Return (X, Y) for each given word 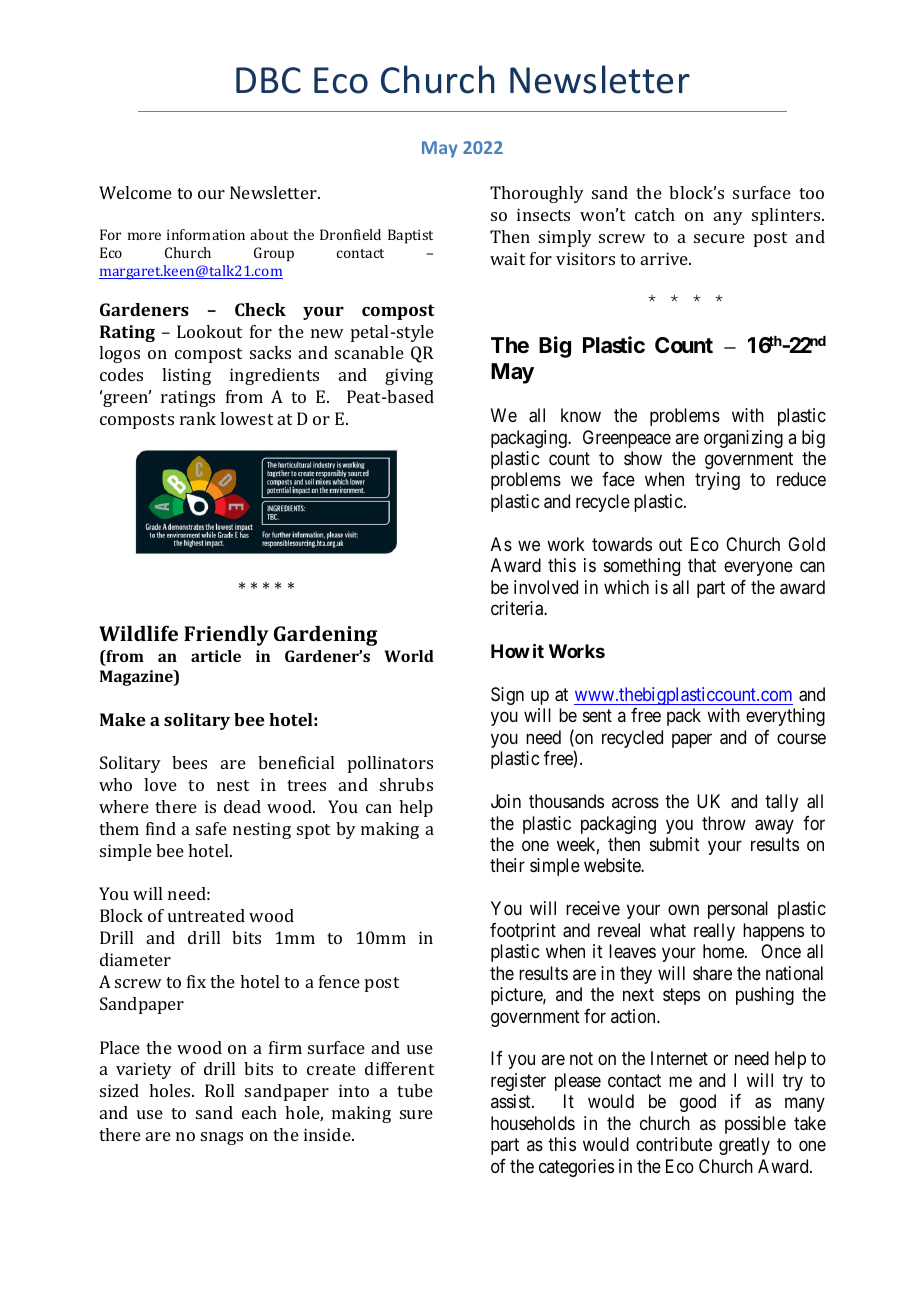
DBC (268, 80)
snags (222, 1138)
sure (416, 1114)
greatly (744, 1146)
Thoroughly (537, 194)
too (811, 193)
